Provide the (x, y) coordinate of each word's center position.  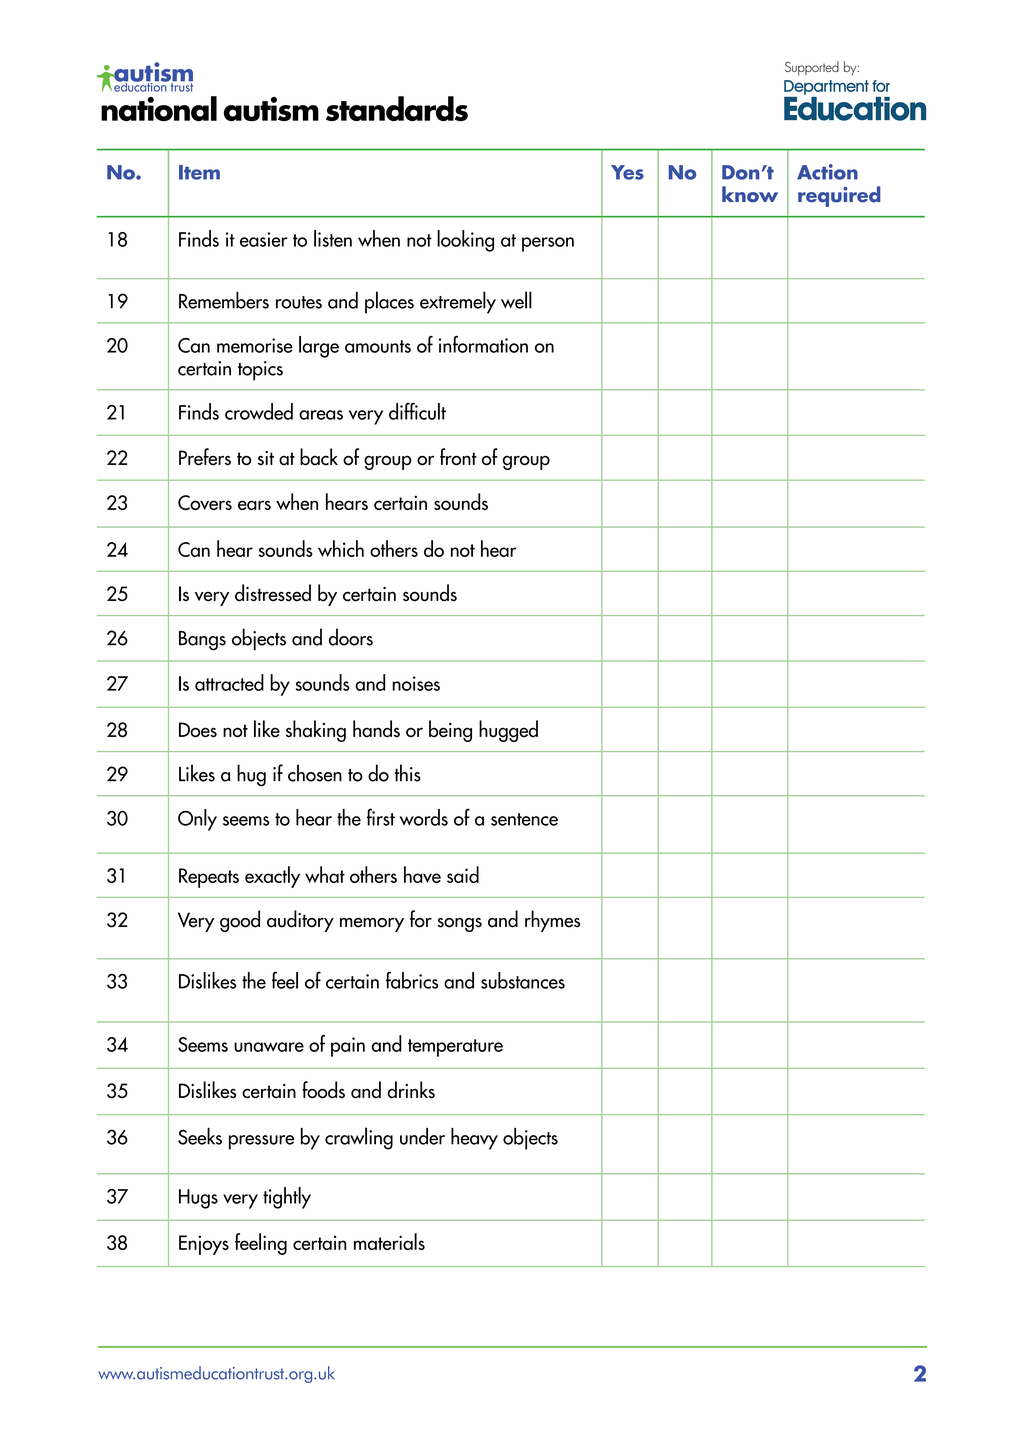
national (159, 108)
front (458, 457)
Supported (812, 68)
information (483, 344)
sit (266, 458)
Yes (627, 172)
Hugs (198, 1199)
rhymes (552, 921)
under (422, 1136)
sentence (524, 819)
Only (197, 820)
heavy (474, 1139)
